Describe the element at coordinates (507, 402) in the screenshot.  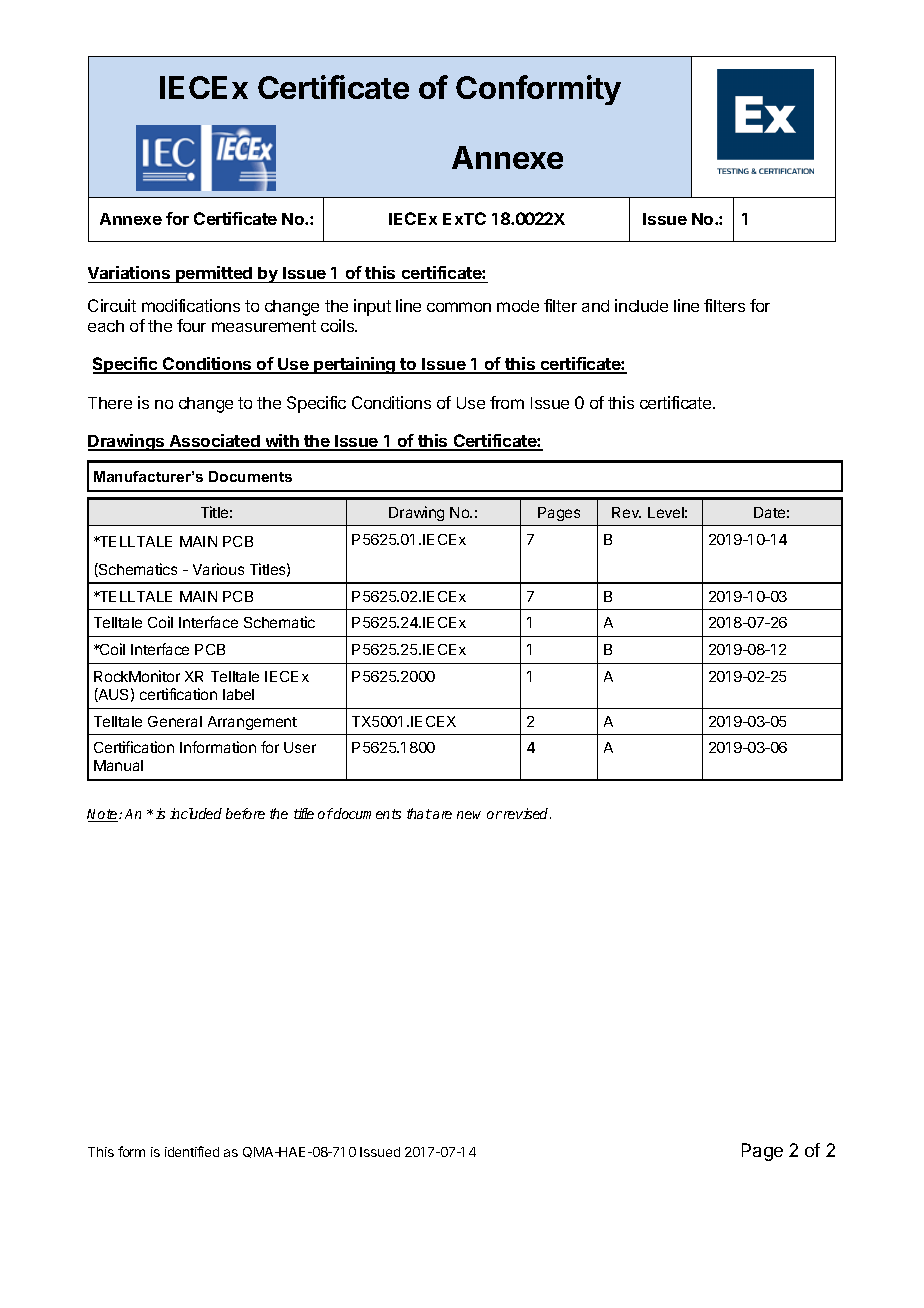
I see `from` at that location.
